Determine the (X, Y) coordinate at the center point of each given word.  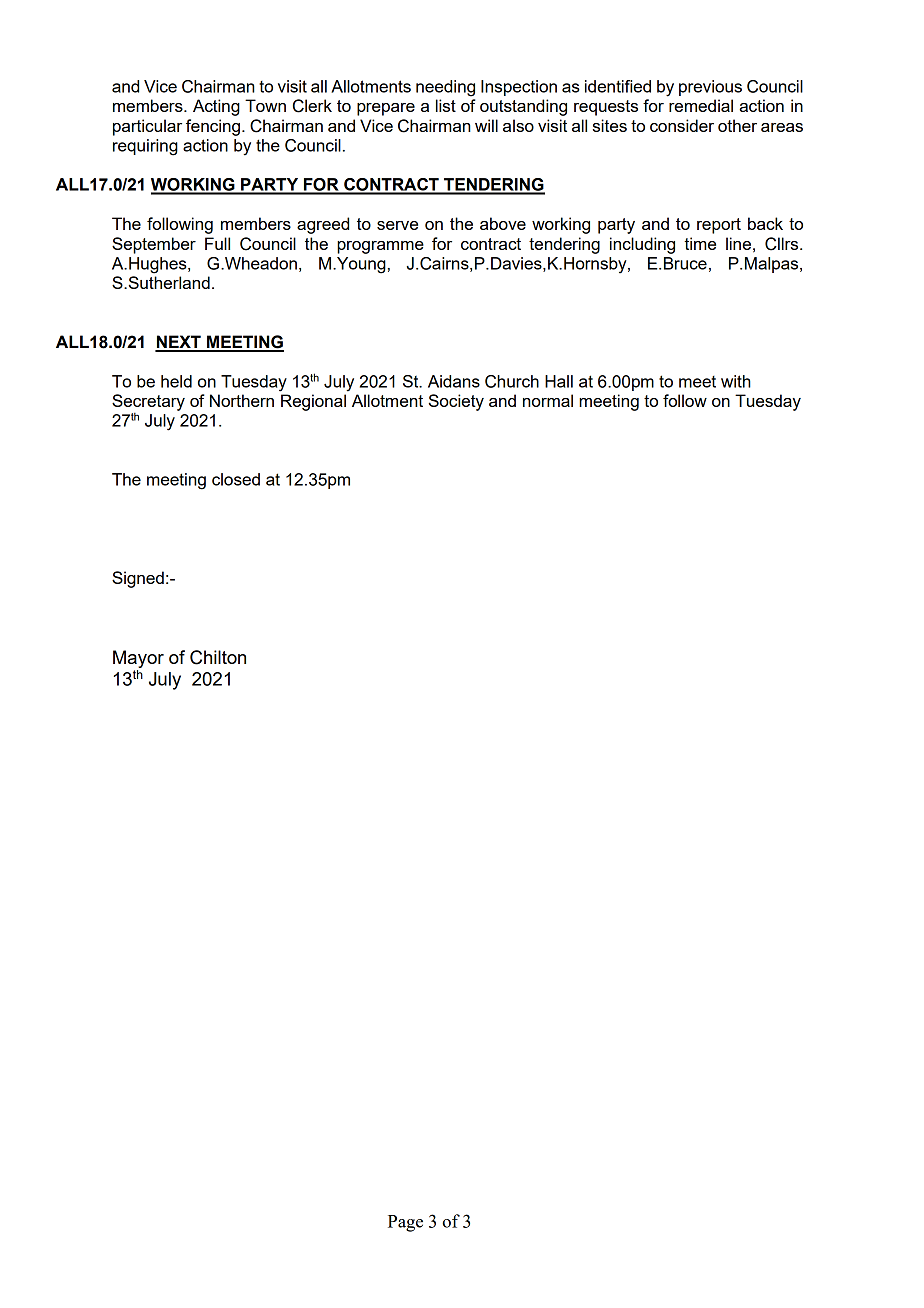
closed (236, 479)
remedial (701, 105)
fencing (213, 127)
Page (405, 1223)
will (486, 125)
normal (548, 400)
